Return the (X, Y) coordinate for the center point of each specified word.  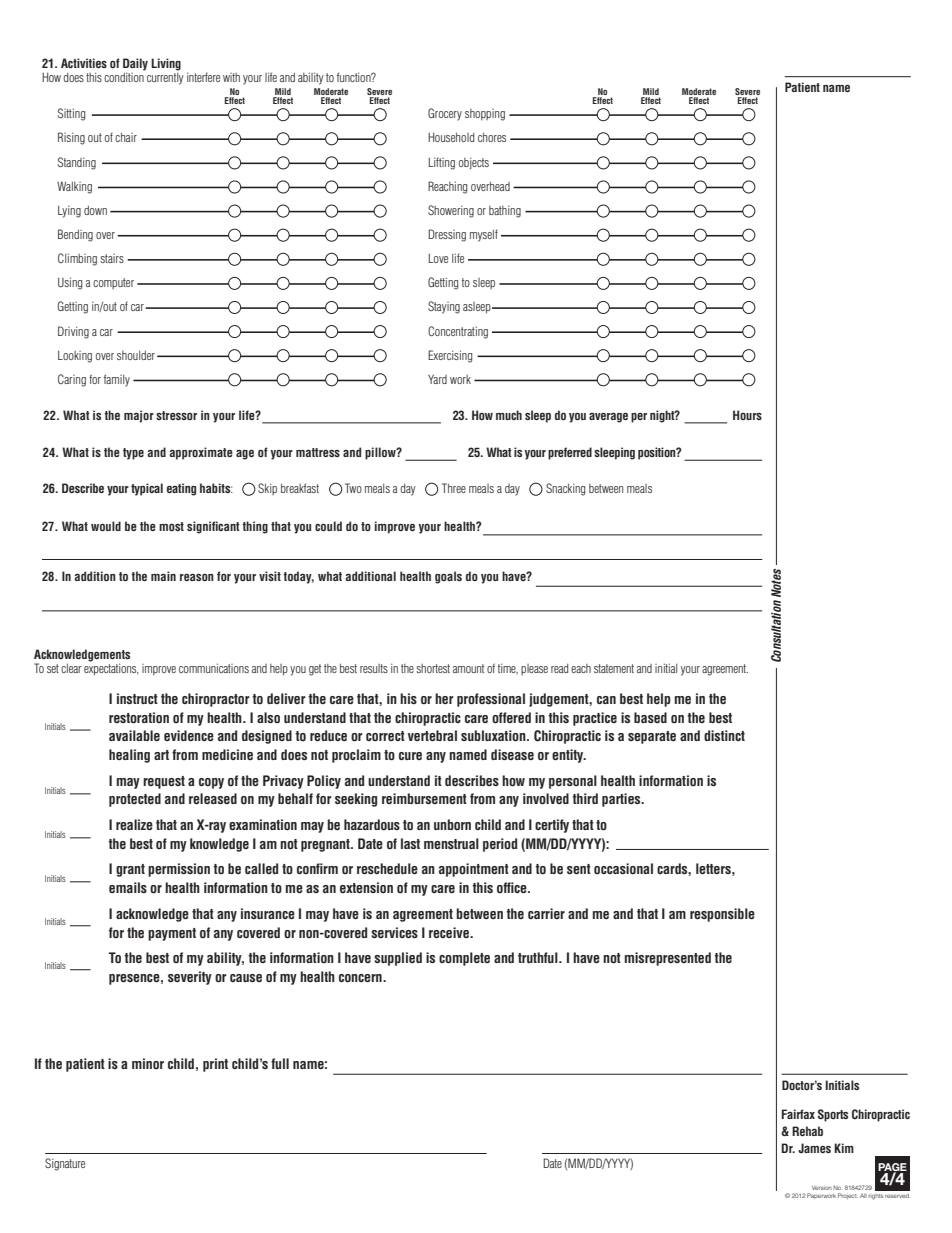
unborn (452, 824)
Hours (747, 415)
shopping (485, 115)
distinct (724, 735)
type (133, 454)
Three (454, 488)
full (280, 1063)
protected (135, 800)
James (814, 1148)
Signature (65, 1164)
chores (492, 137)
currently (165, 77)
